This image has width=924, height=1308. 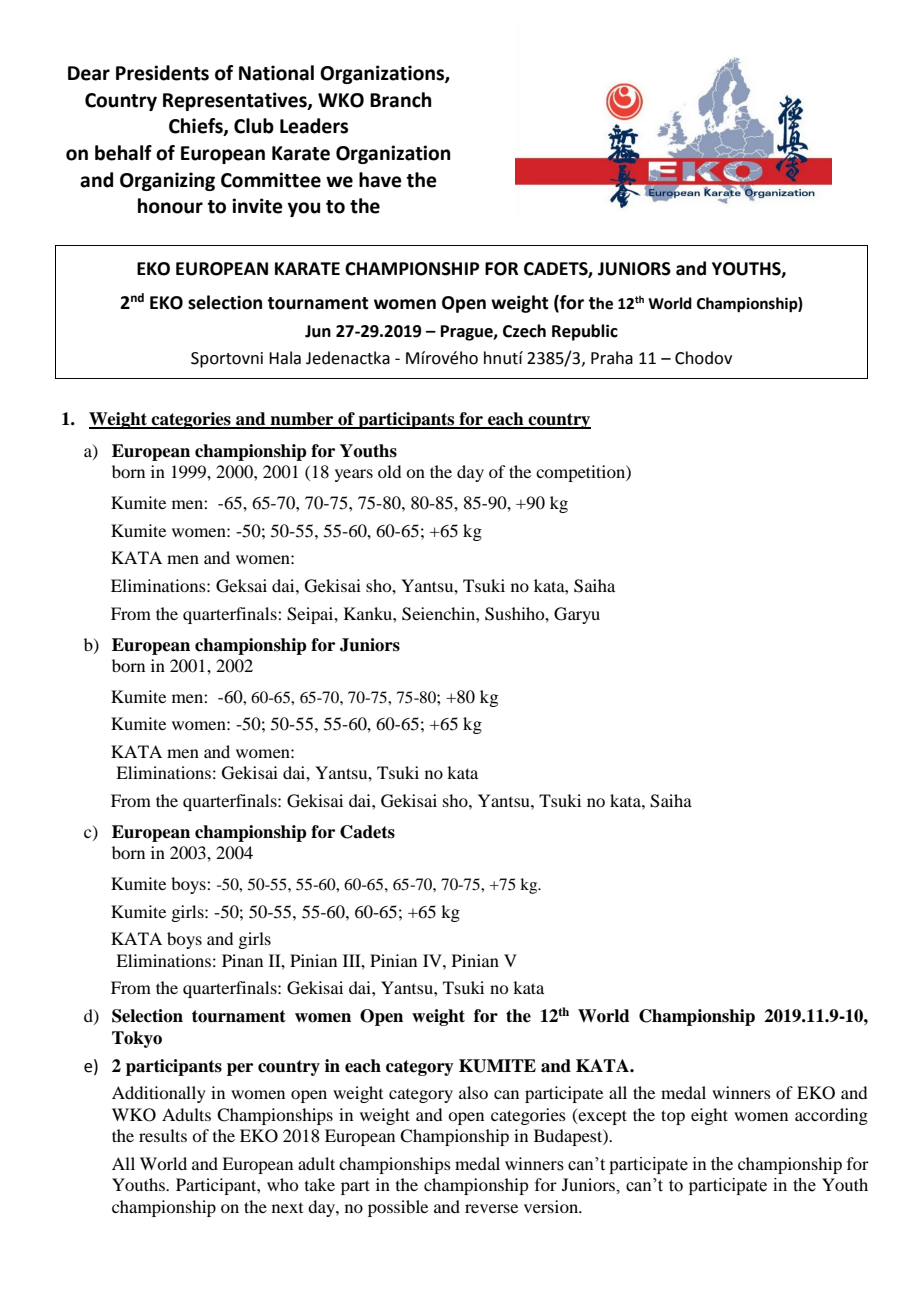 What do you see at coordinates (673, 1117) in the image?
I see `top` at bounding box center [673, 1117].
